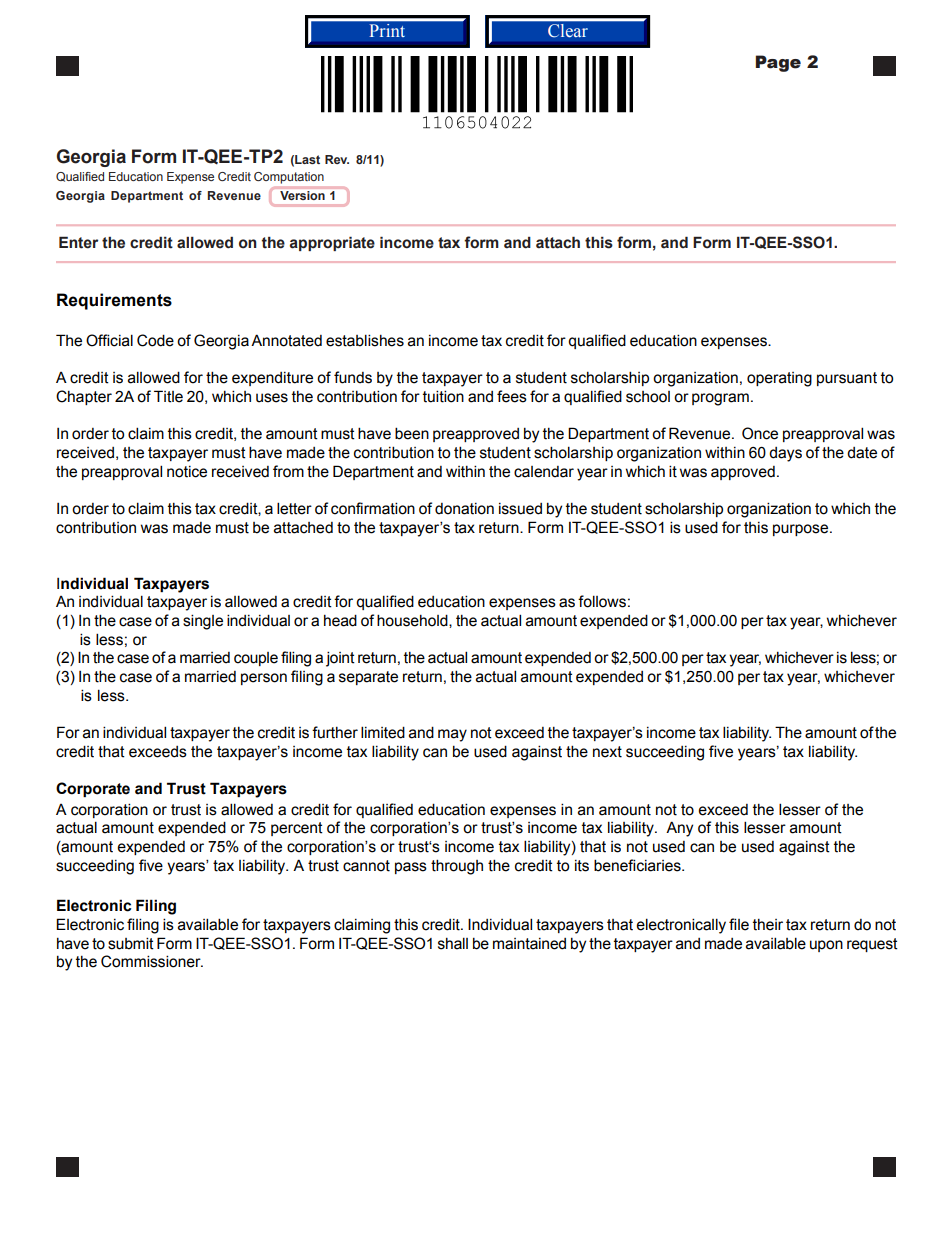  I want to click on Page, so click(778, 63).
